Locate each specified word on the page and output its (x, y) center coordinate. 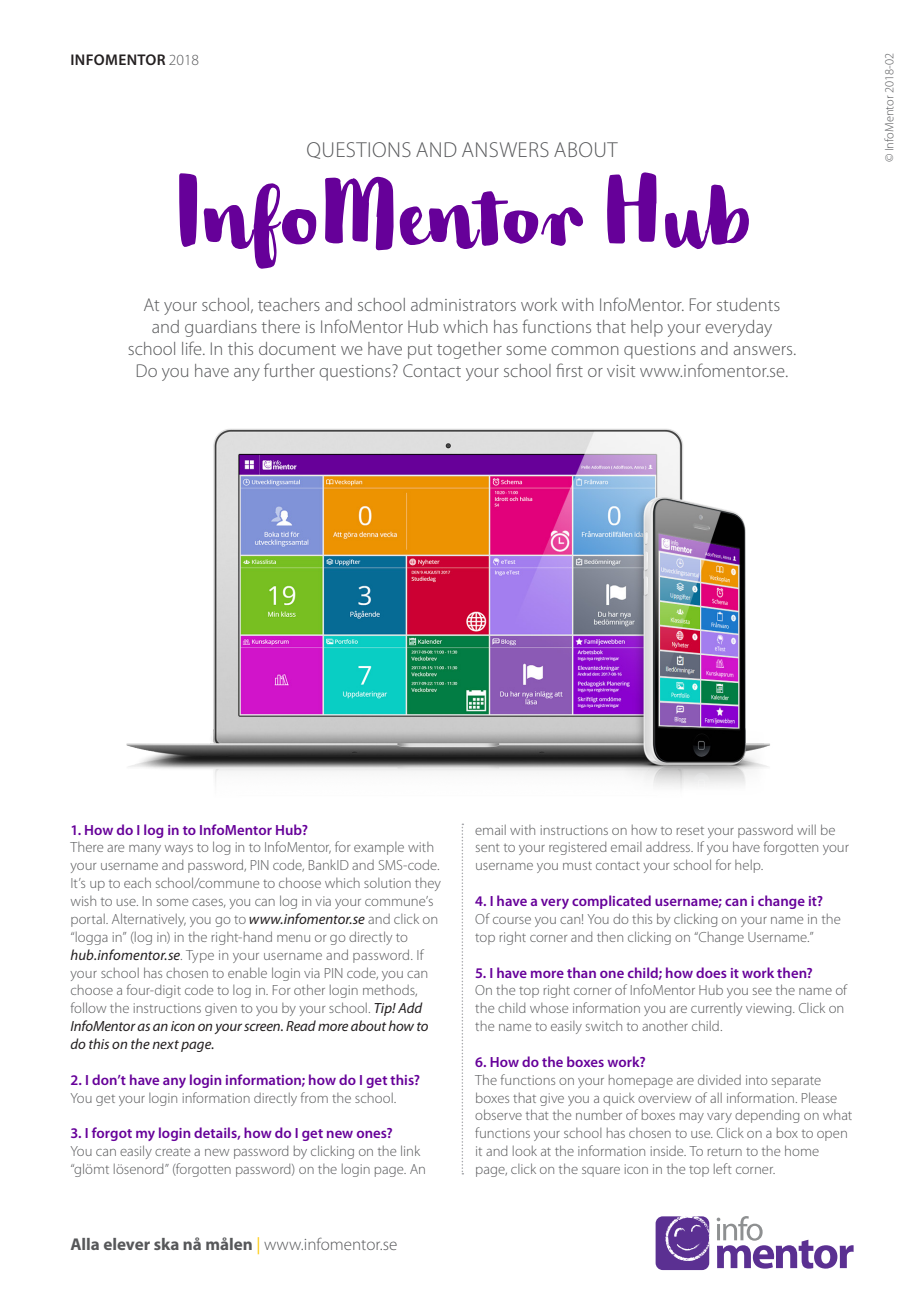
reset (690, 831)
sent (487, 848)
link (410, 1150)
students (748, 304)
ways (179, 850)
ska (166, 1244)
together (469, 350)
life (193, 348)
